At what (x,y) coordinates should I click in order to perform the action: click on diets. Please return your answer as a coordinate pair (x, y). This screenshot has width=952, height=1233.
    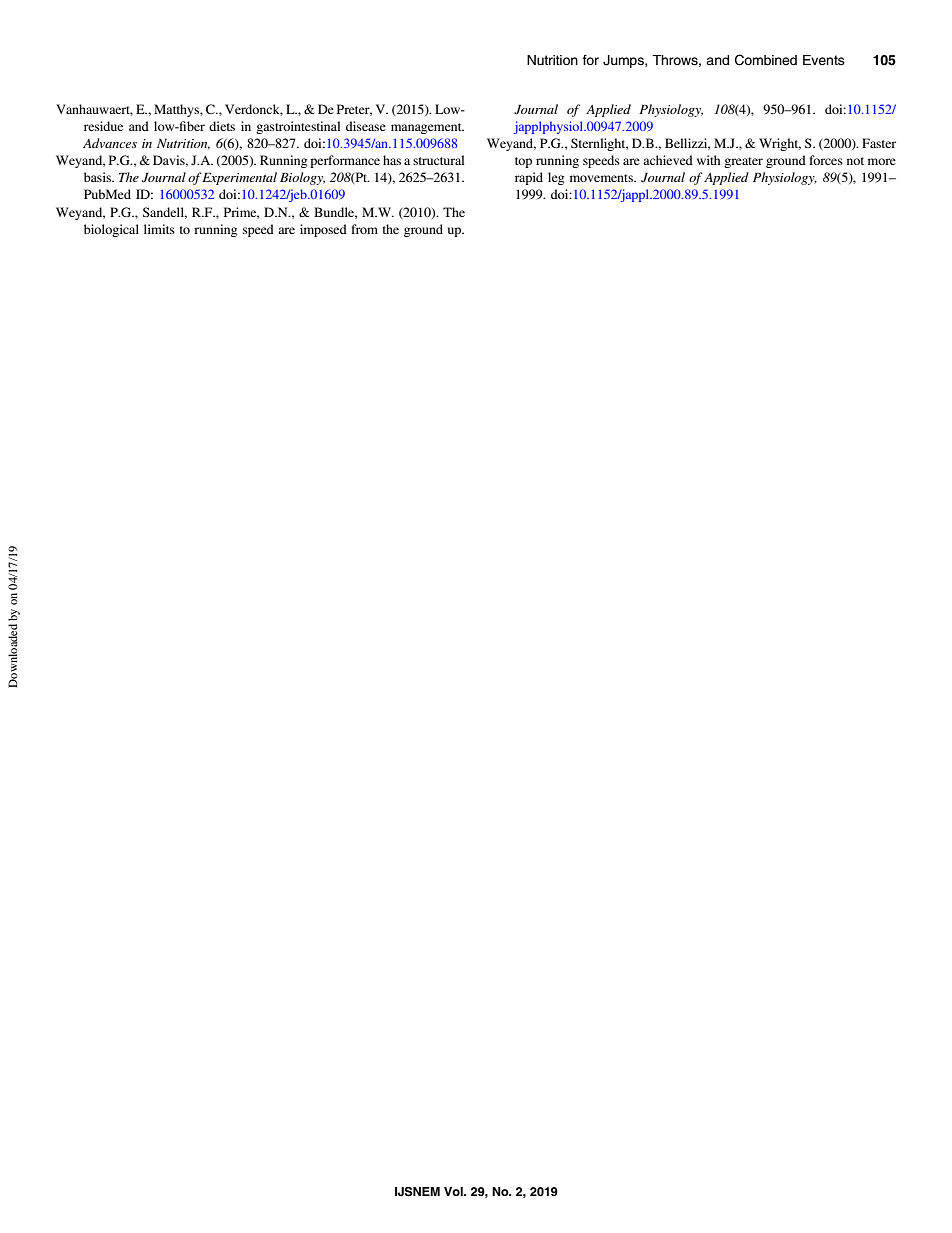
    Looking at the image, I should click on (222, 126).
